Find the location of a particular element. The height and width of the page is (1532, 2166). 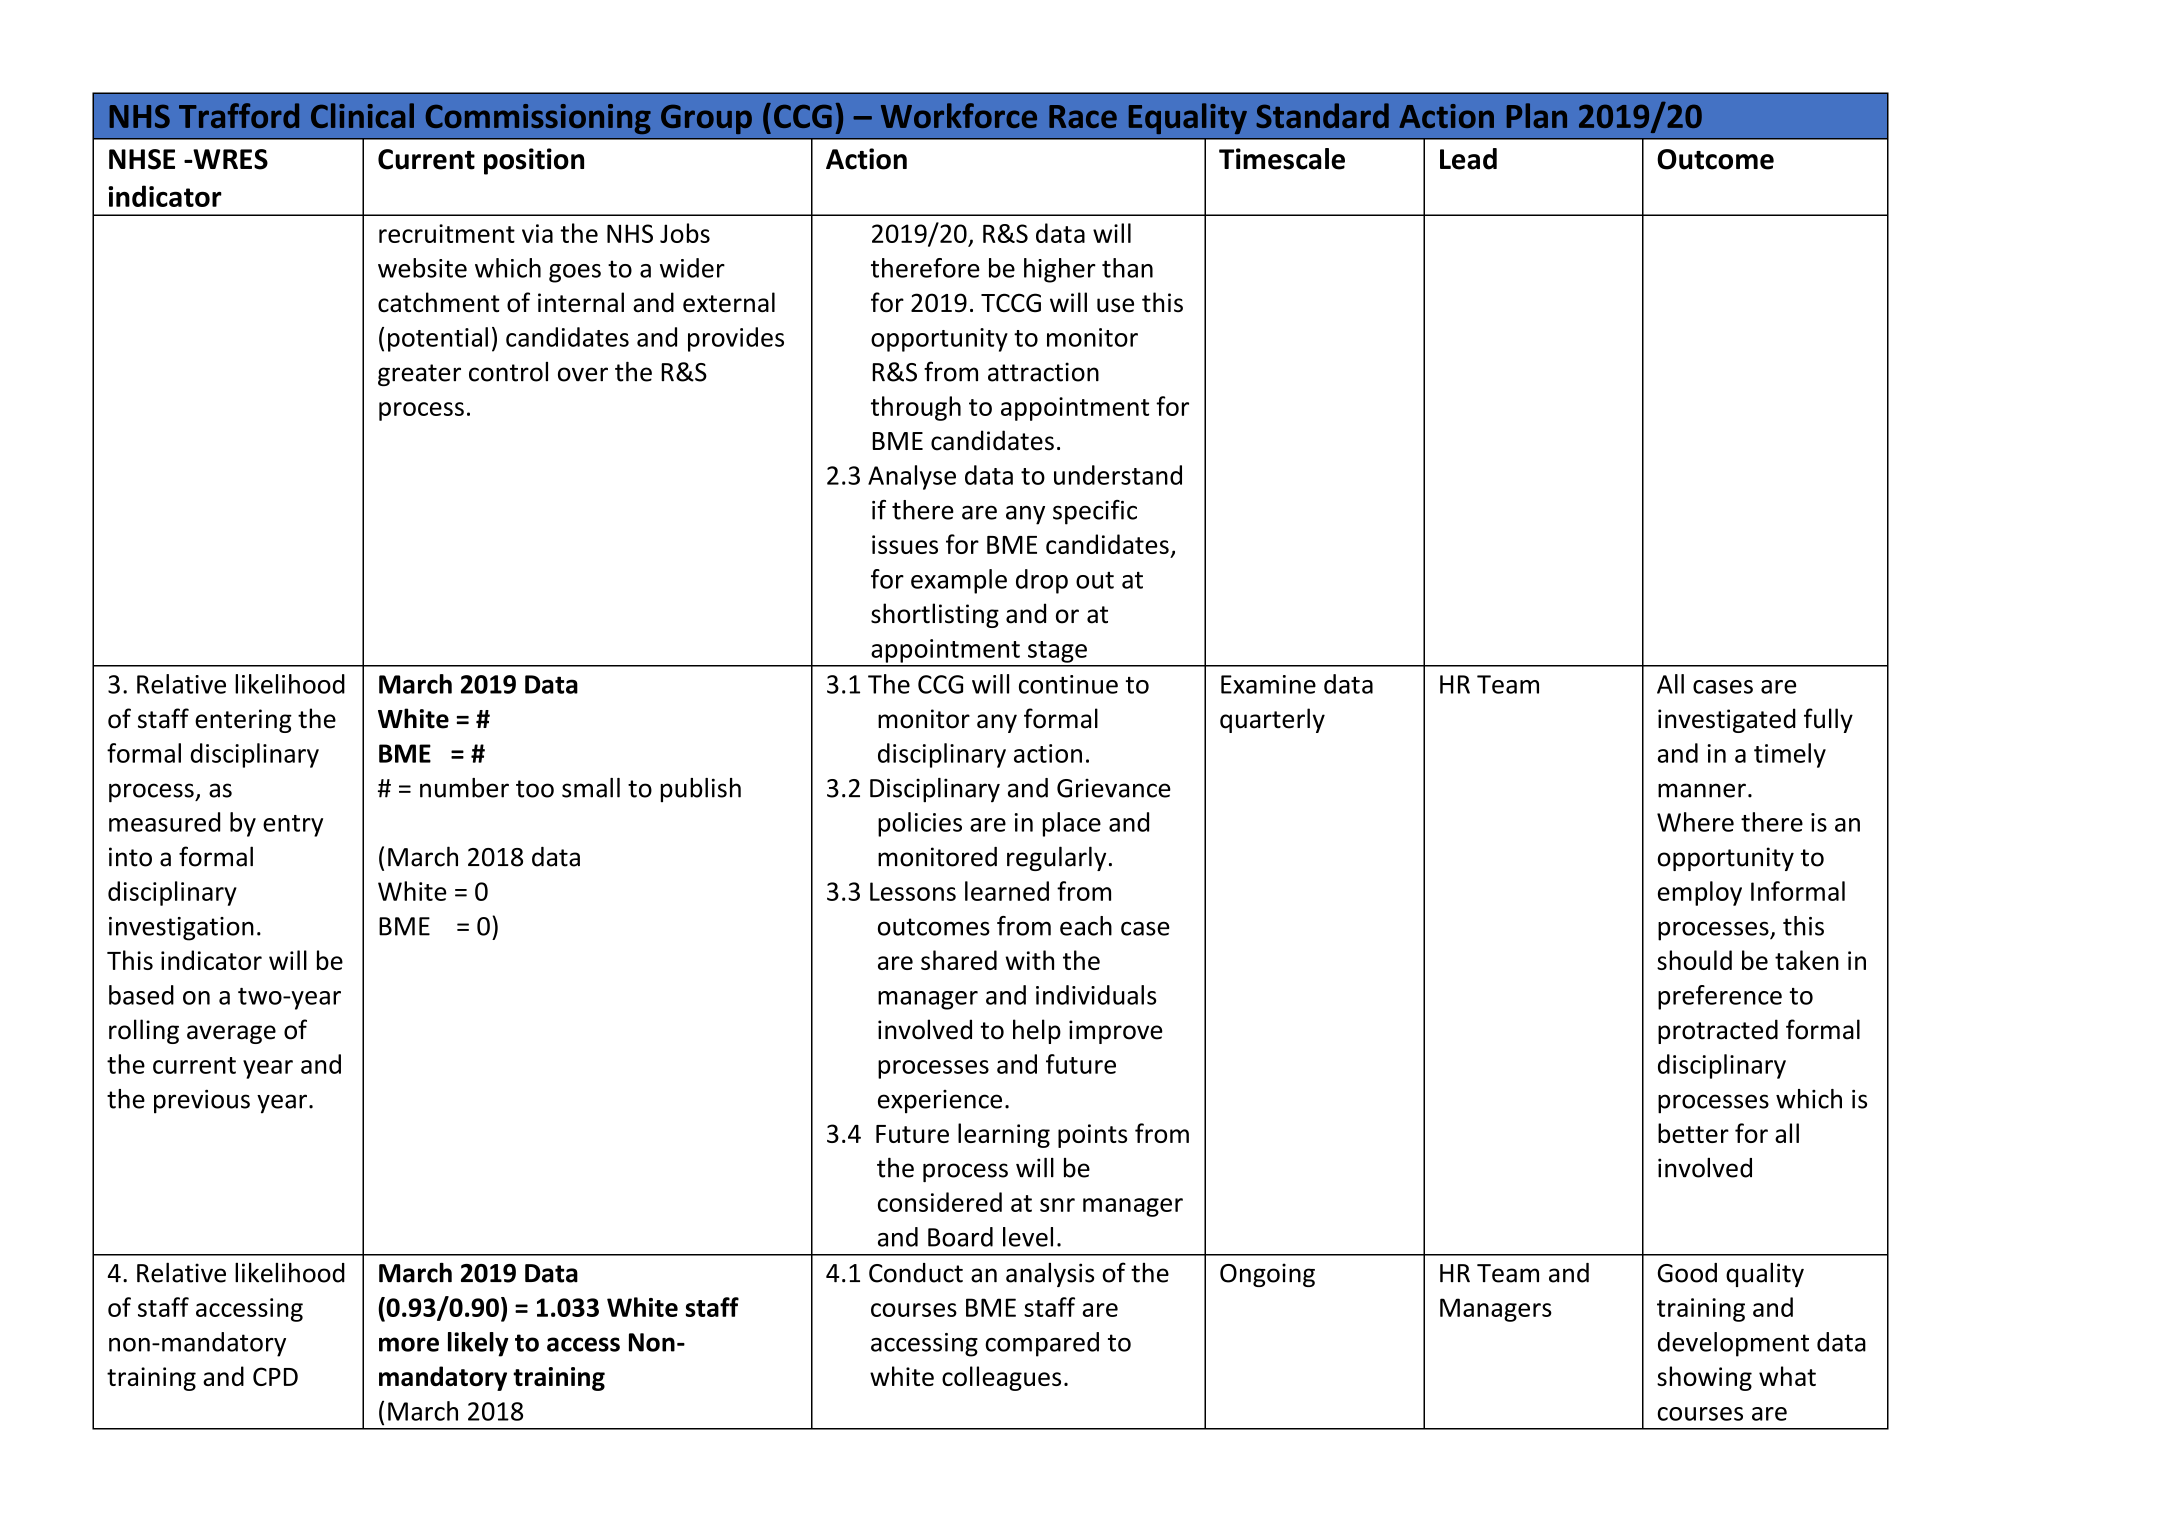

investigated is located at coordinates (1727, 720).
